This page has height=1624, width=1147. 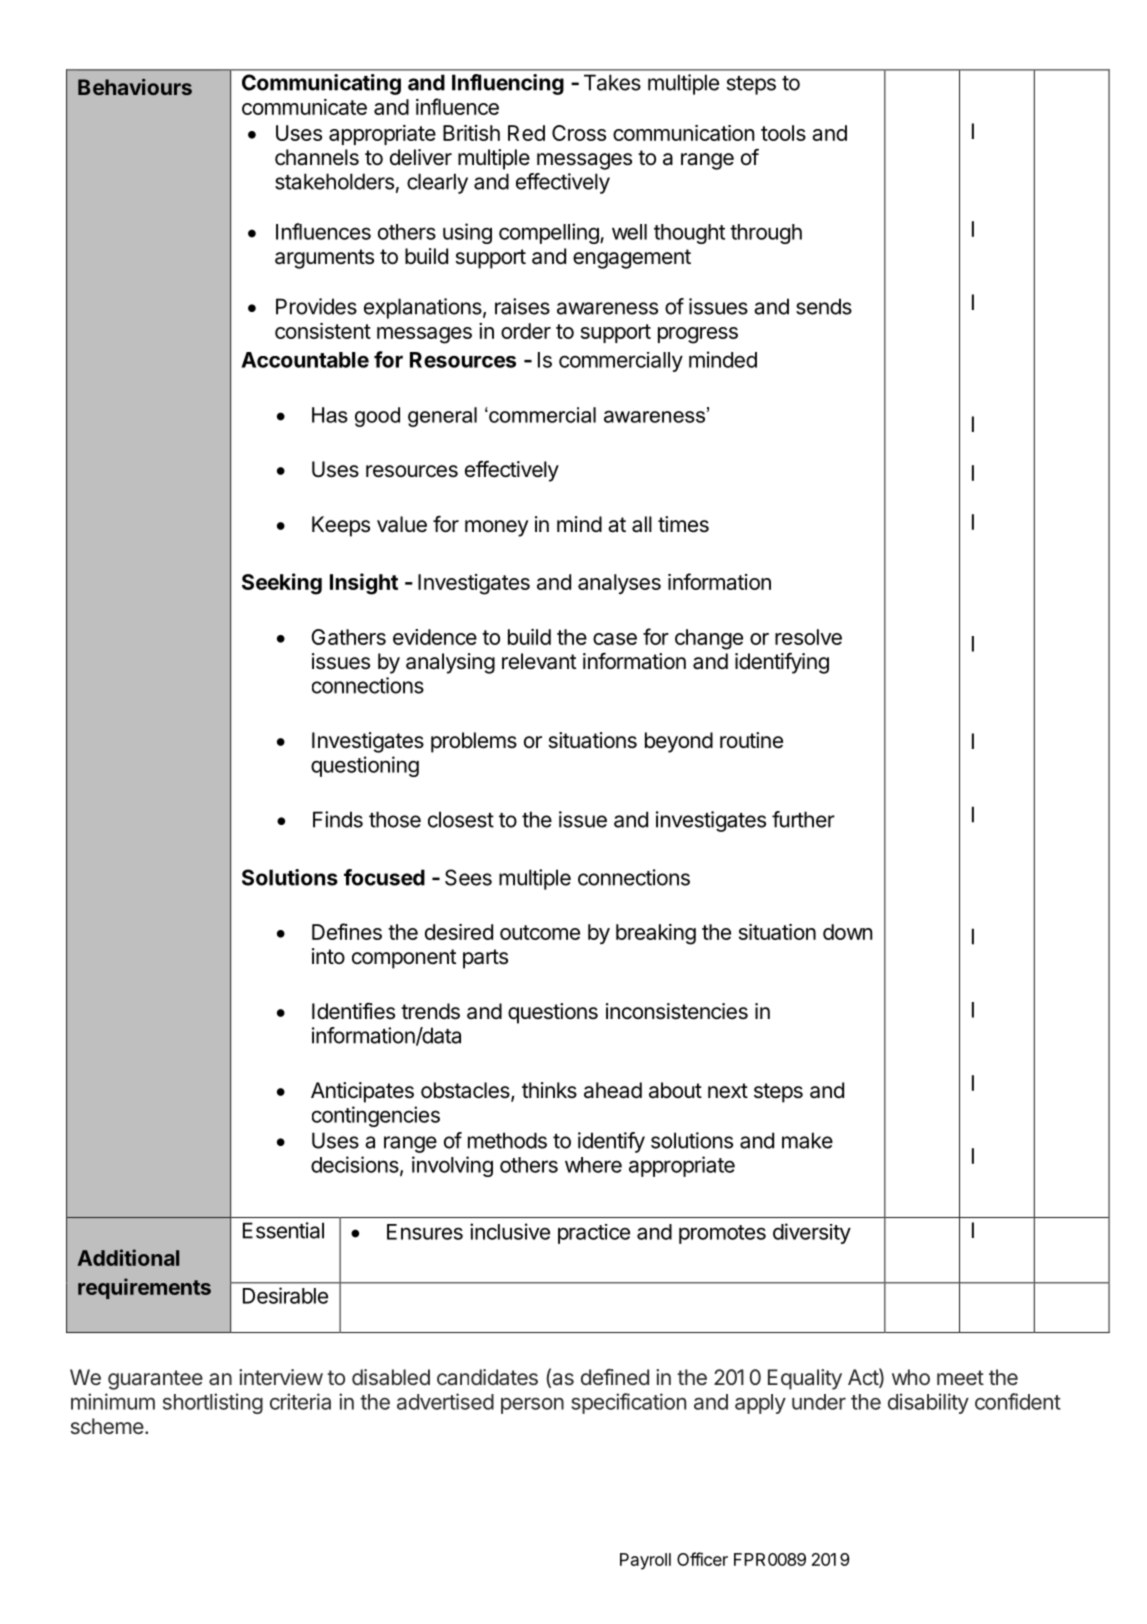 I want to click on sends, so click(x=824, y=306).
